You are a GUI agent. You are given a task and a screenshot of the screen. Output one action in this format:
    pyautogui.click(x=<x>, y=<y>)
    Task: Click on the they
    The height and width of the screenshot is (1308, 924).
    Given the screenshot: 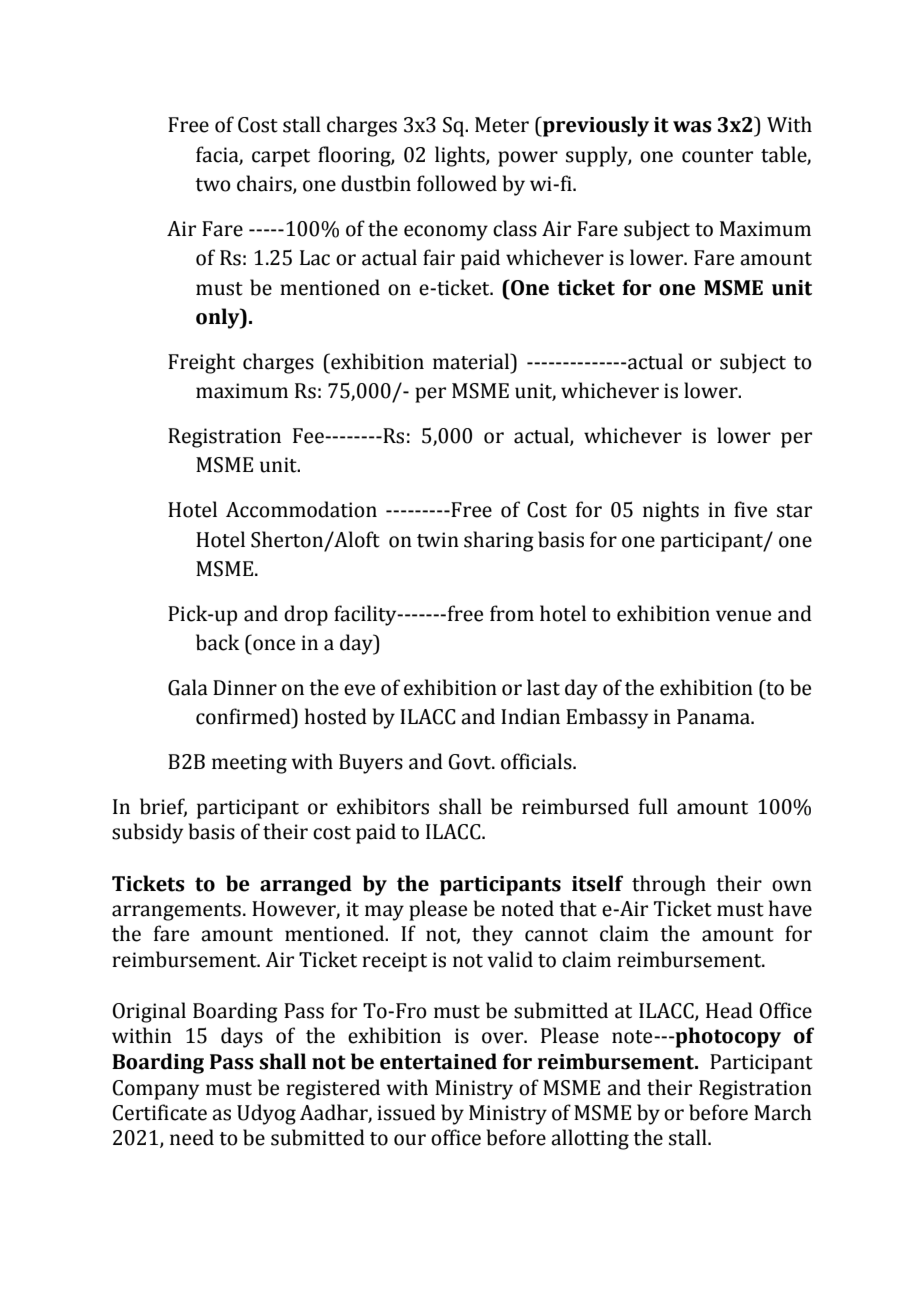 What is the action you would take?
    pyautogui.click(x=492, y=935)
